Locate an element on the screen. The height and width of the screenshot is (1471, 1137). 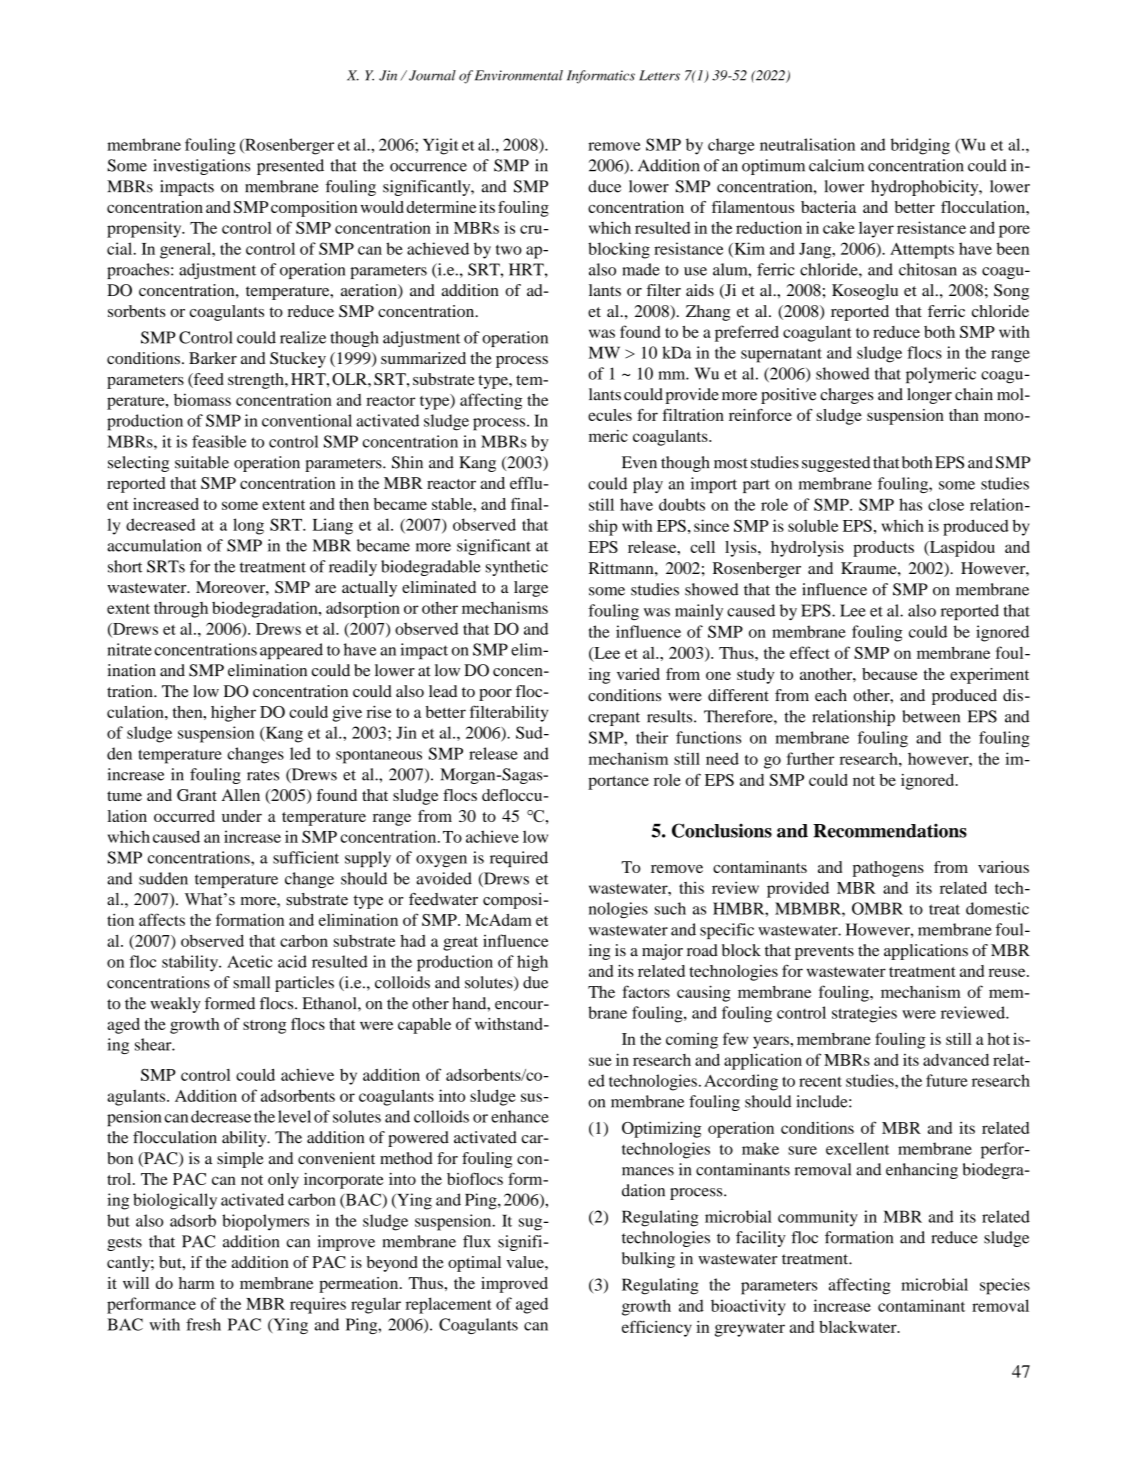
play is located at coordinates (648, 485).
